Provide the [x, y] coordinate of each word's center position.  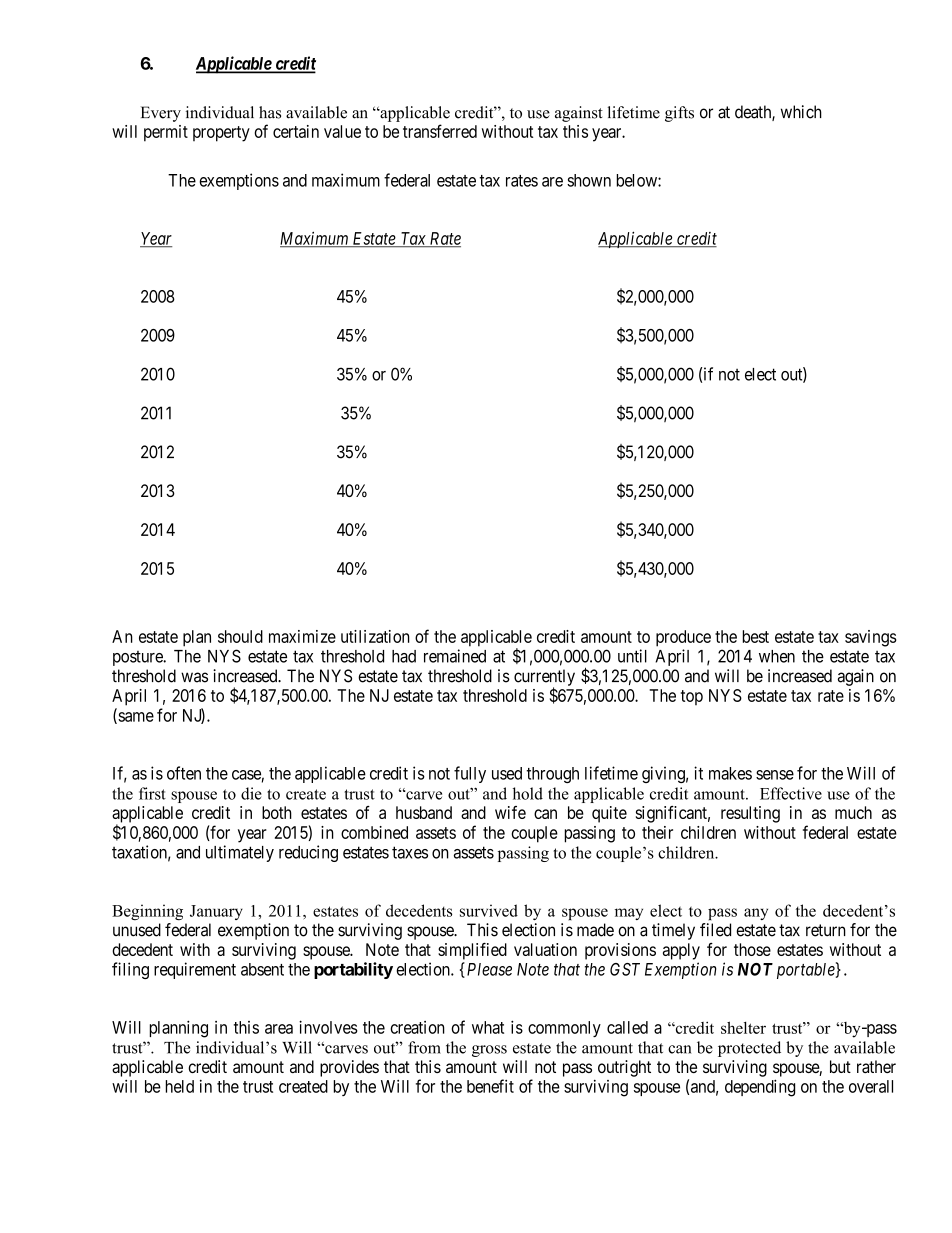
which [801, 112]
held [179, 1086]
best [755, 636]
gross [489, 1051]
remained [455, 656]
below [637, 180]
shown [589, 180]
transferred [440, 131]
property [221, 134]
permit [166, 133]
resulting [750, 814]
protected [749, 1049]
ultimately [240, 853]
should [240, 636]
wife [510, 812]
